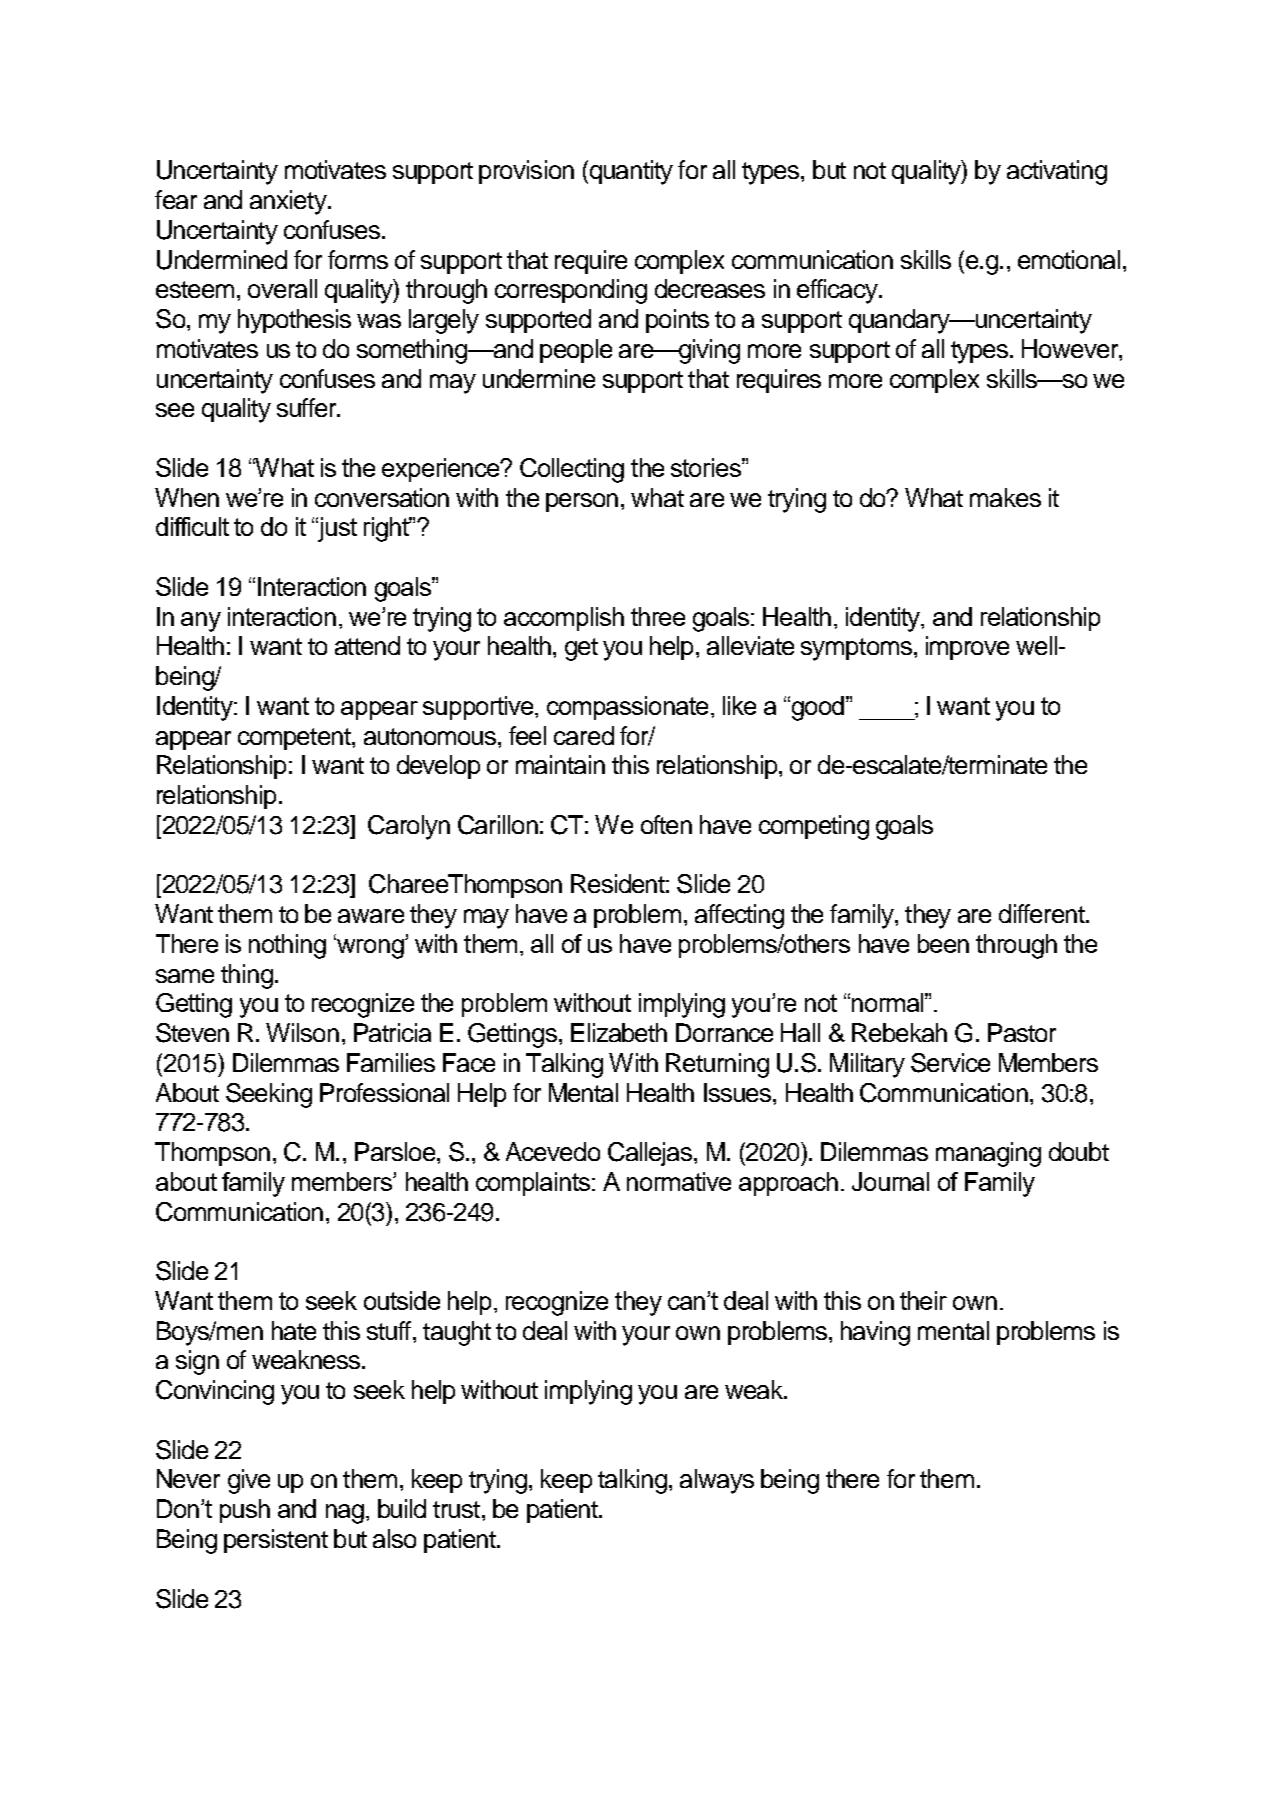  What do you see at coordinates (1043, 913) in the screenshot?
I see `different` at bounding box center [1043, 913].
